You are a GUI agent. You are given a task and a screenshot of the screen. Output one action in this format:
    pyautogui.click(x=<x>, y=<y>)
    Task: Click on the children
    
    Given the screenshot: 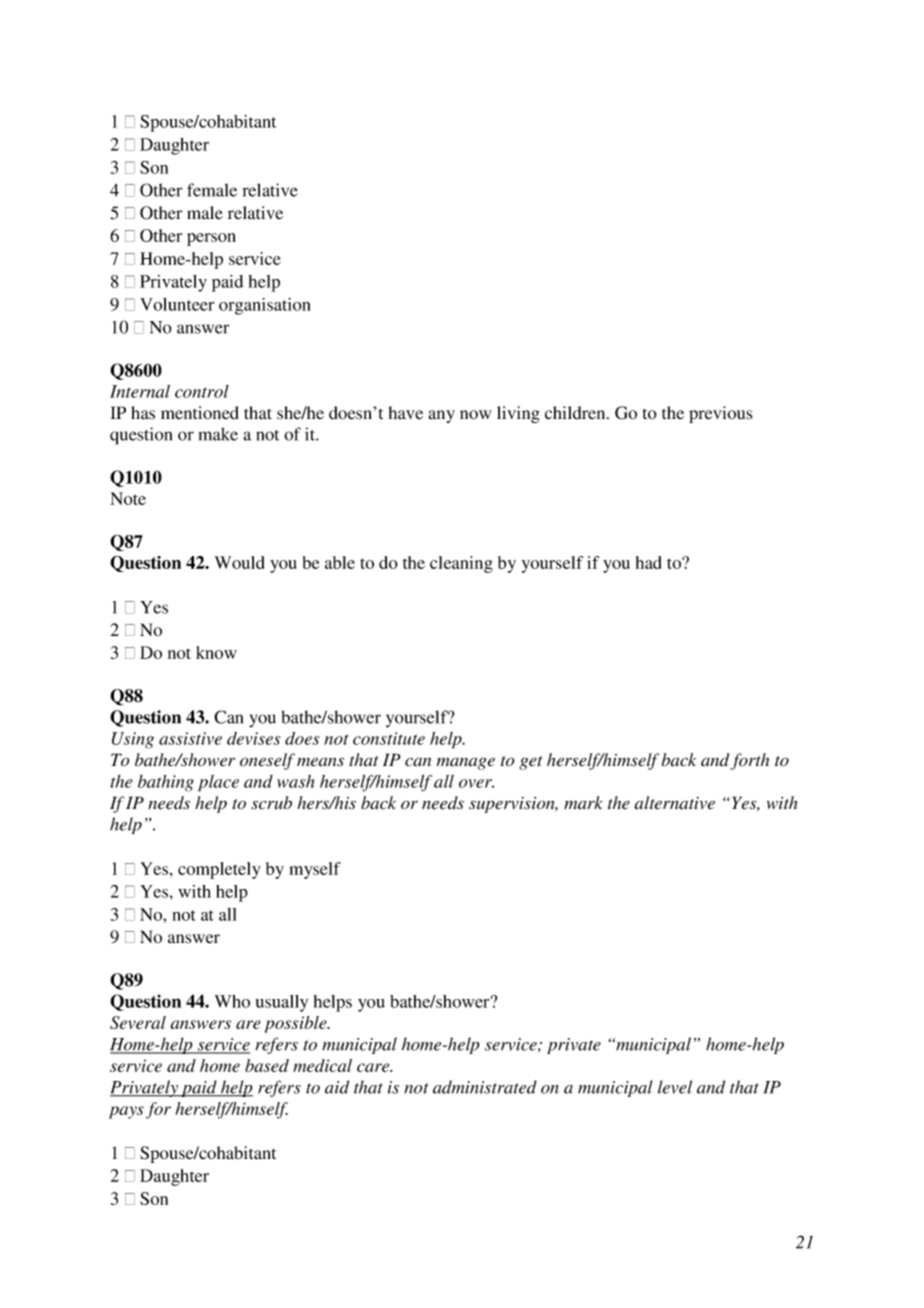 What is the action you would take?
    pyautogui.click(x=576, y=413)
